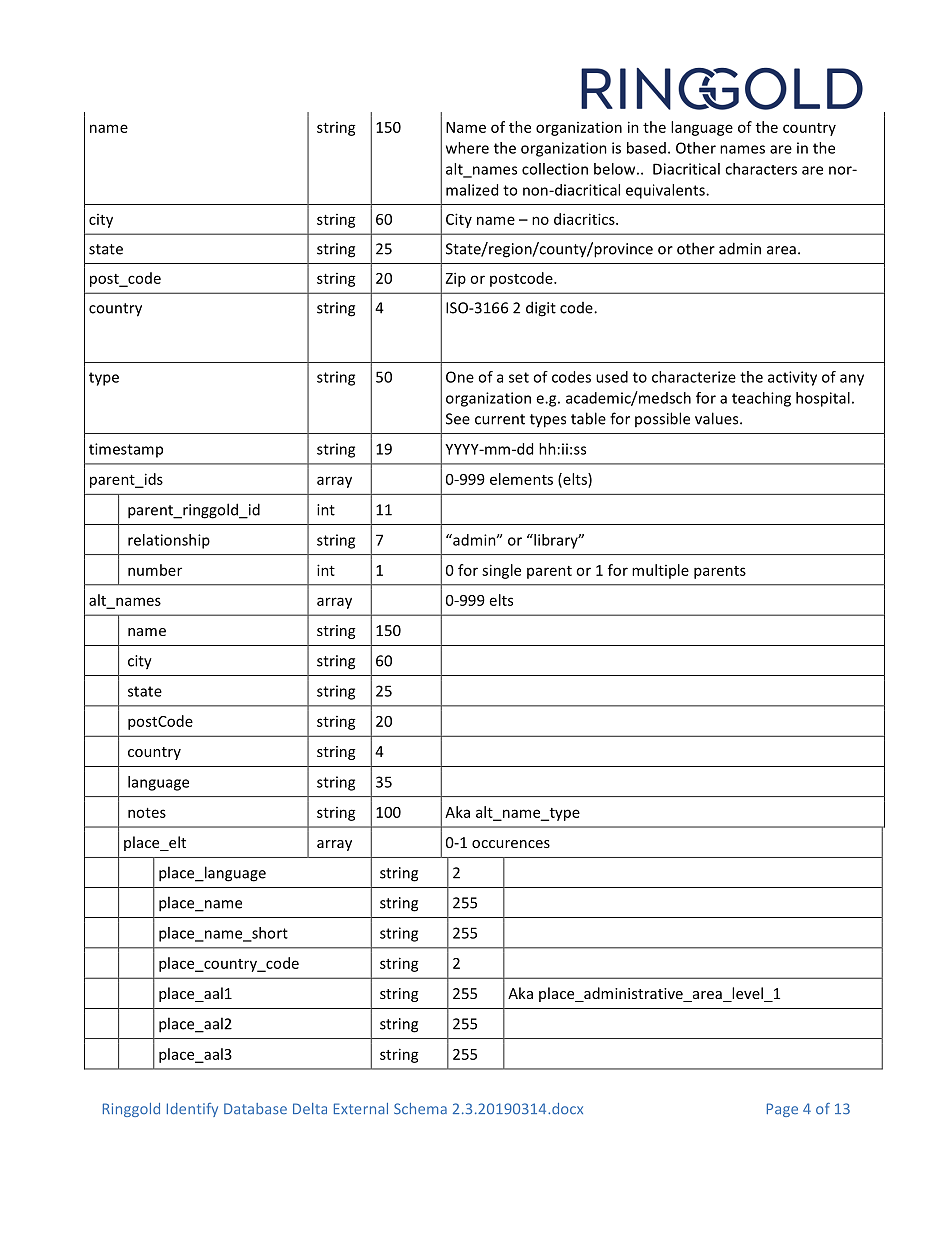 The height and width of the screenshot is (1233, 952). I want to click on collection, so click(555, 169).
